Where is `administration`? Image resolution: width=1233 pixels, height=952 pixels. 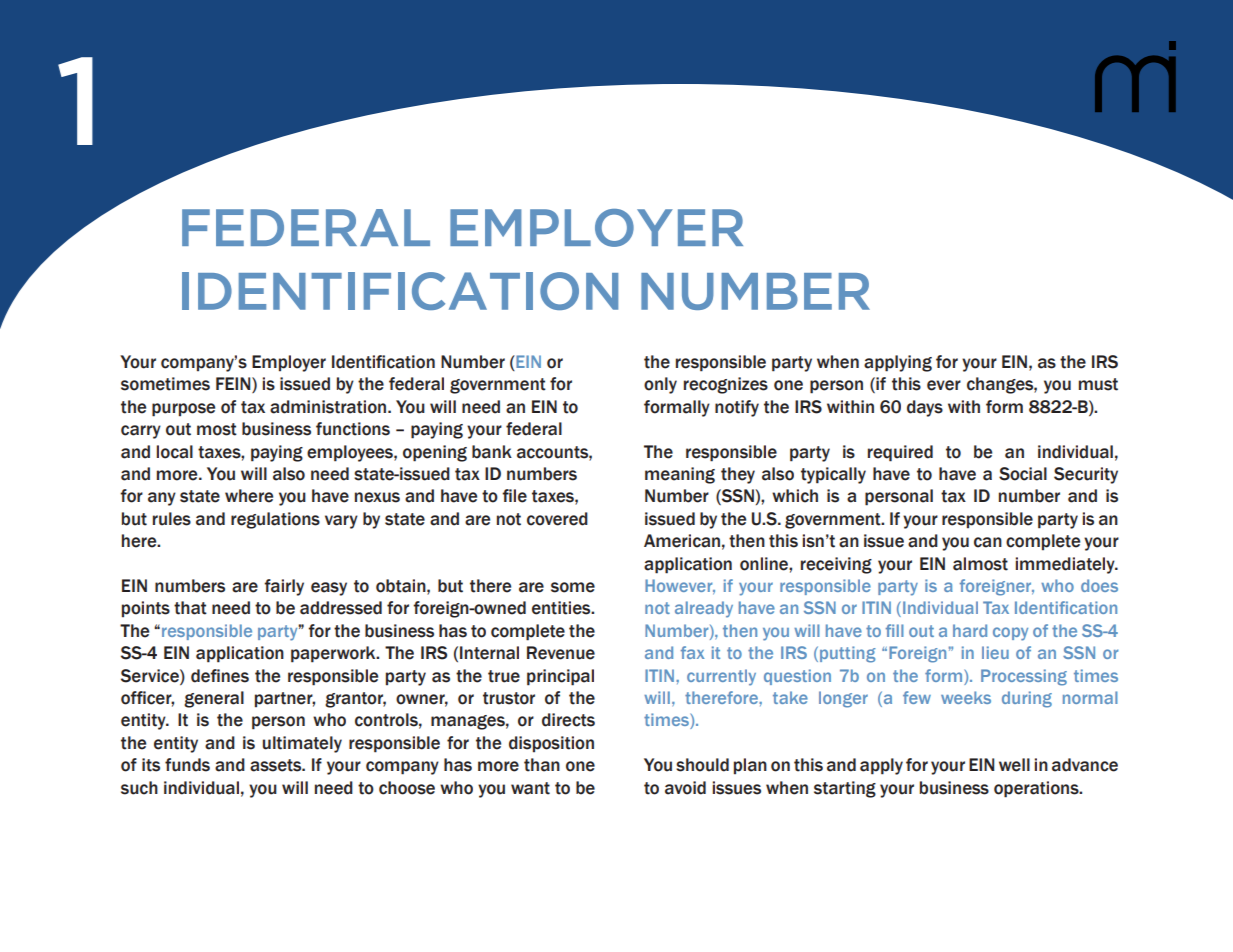
administration is located at coordinates (329, 407).
